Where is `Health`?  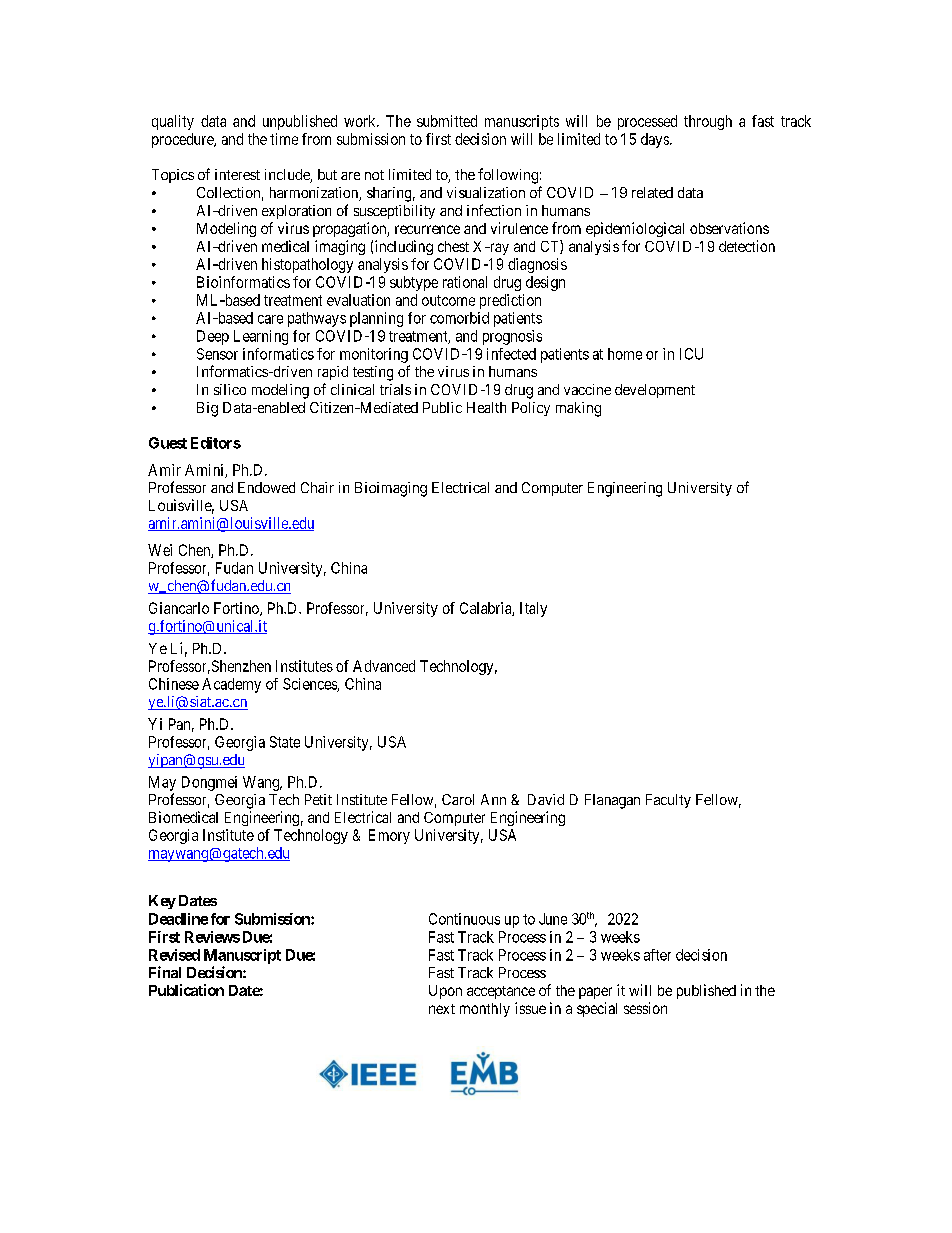
Health is located at coordinates (486, 407).
